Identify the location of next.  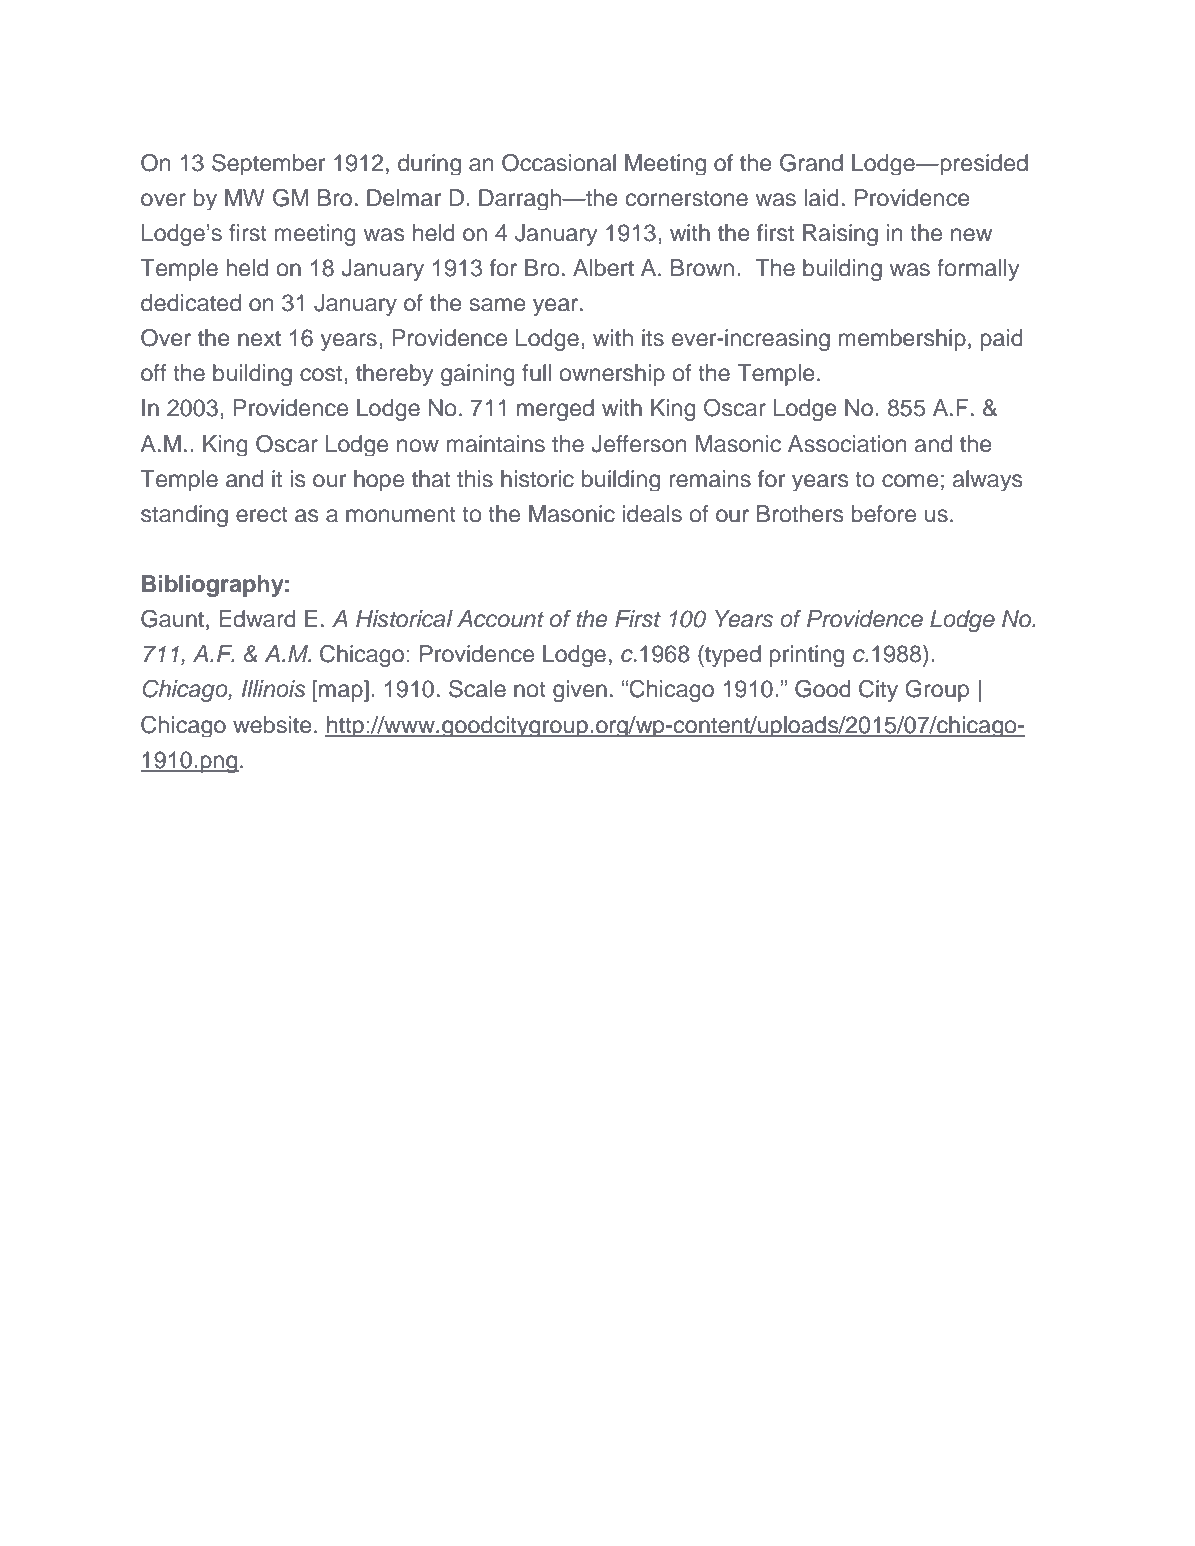
(259, 339).
